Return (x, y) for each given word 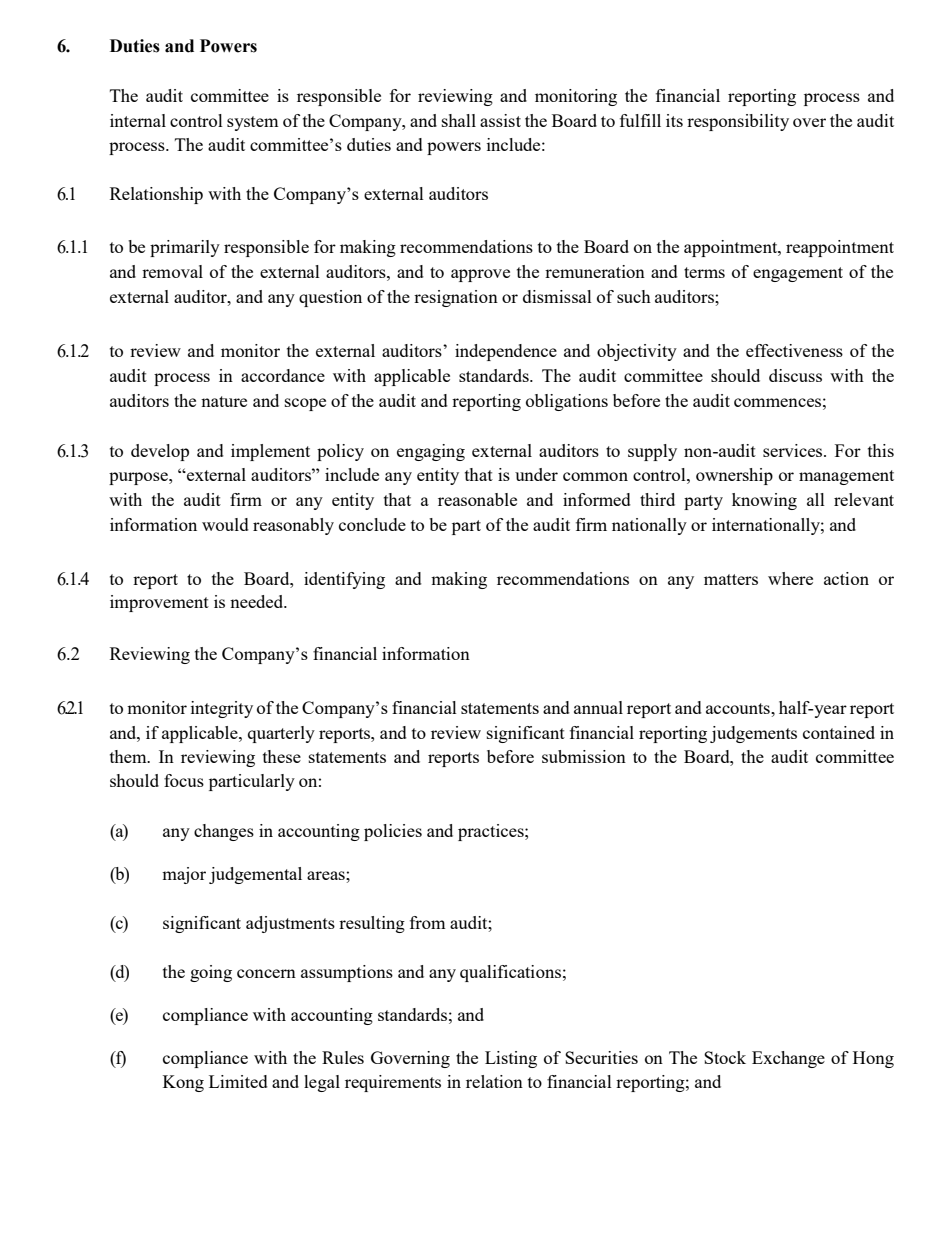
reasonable (477, 499)
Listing (511, 1059)
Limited (238, 1081)
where (790, 578)
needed (258, 601)
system (252, 123)
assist (500, 120)
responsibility (738, 122)
